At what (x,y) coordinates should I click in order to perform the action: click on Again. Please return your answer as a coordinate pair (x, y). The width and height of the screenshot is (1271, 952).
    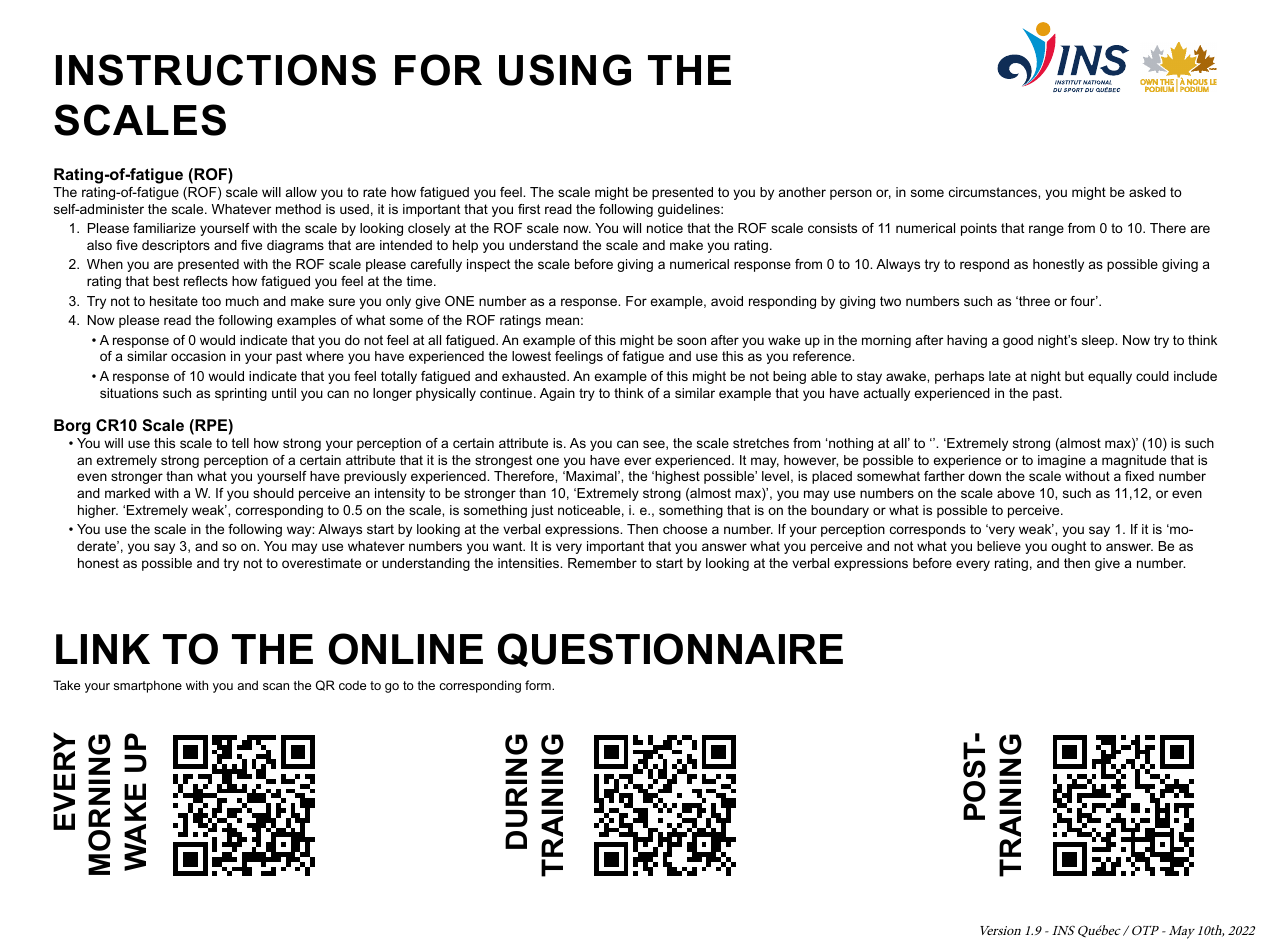
    Looking at the image, I should click on (557, 394).
